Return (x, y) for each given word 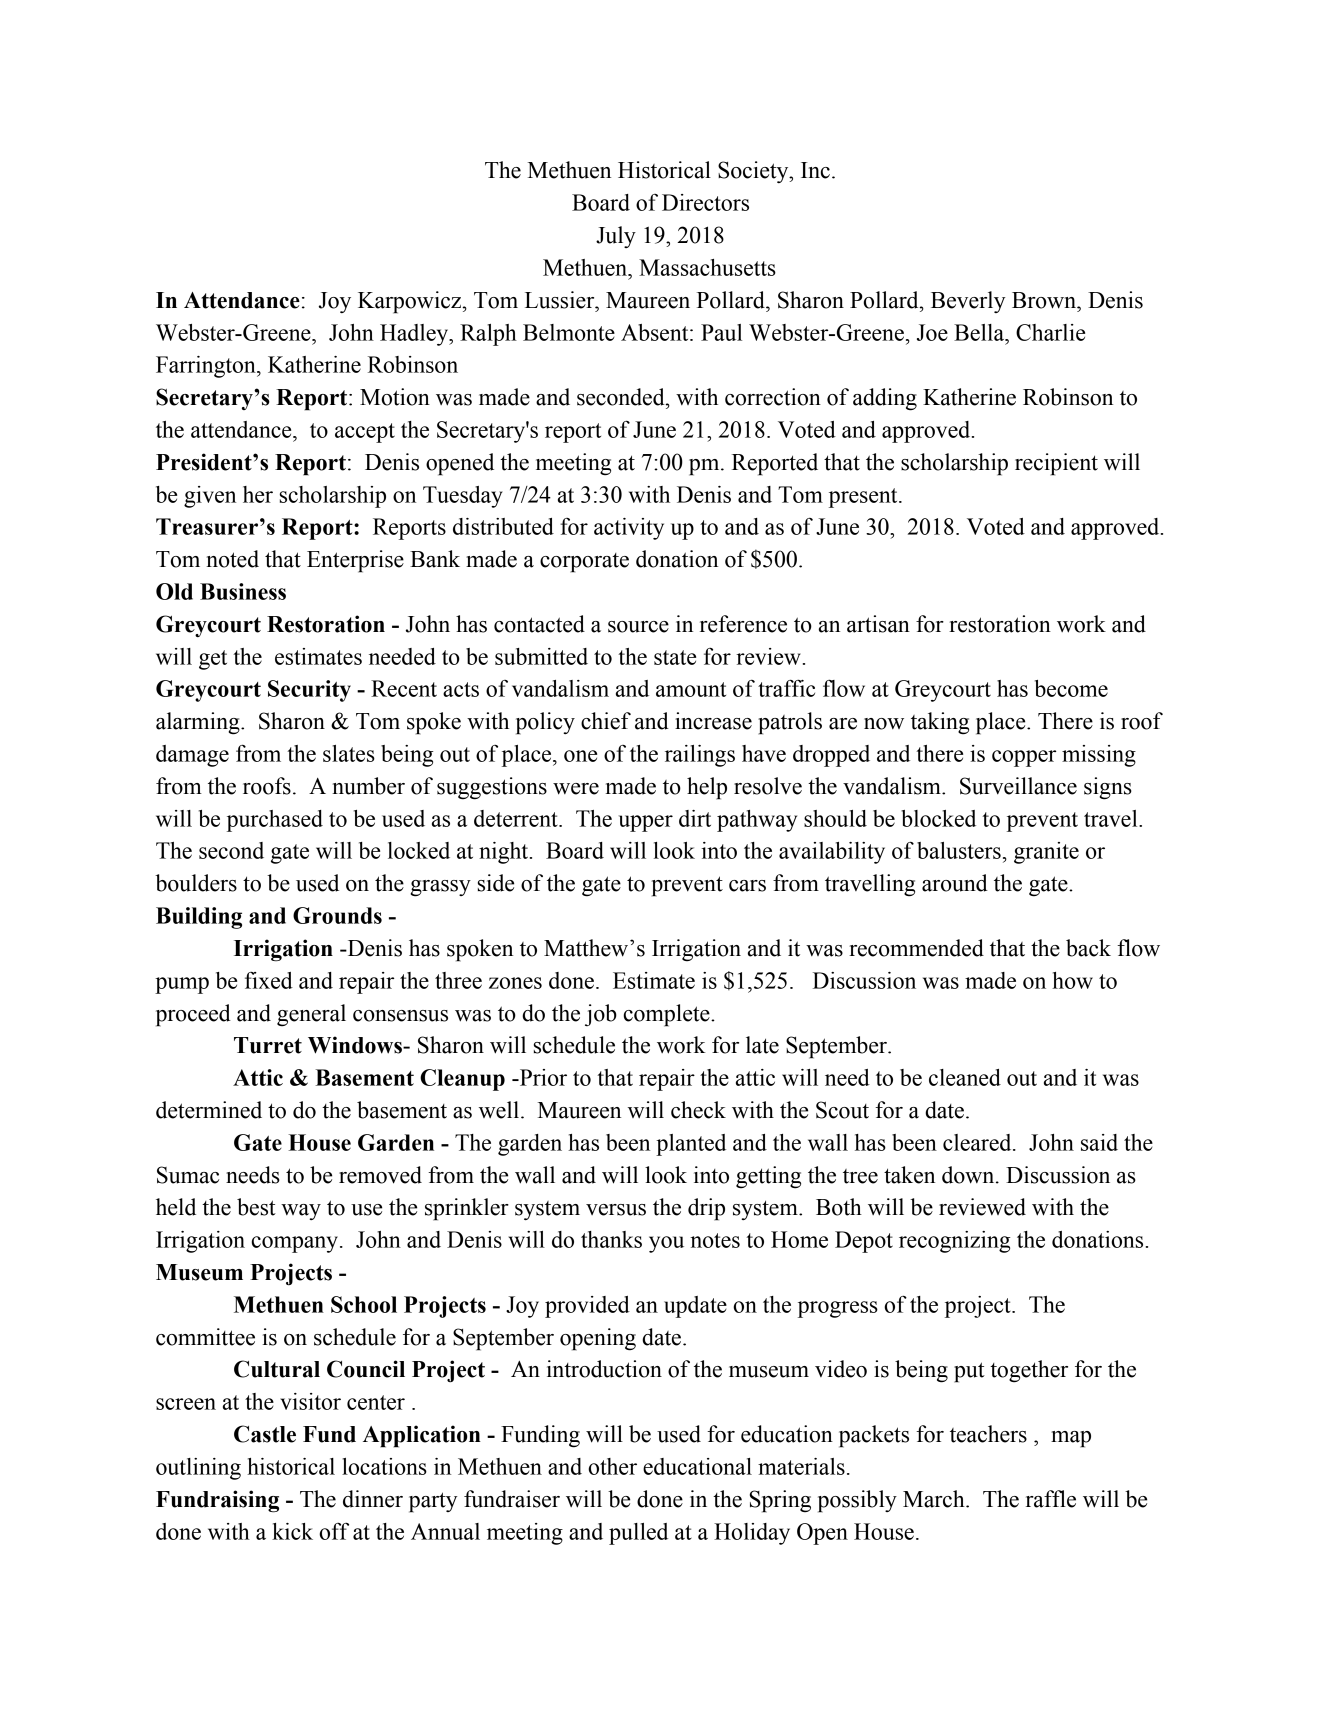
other (612, 1466)
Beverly (968, 302)
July (616, 237)
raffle (1051, 1499)
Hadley (415, 335)
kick (292, 1531)
